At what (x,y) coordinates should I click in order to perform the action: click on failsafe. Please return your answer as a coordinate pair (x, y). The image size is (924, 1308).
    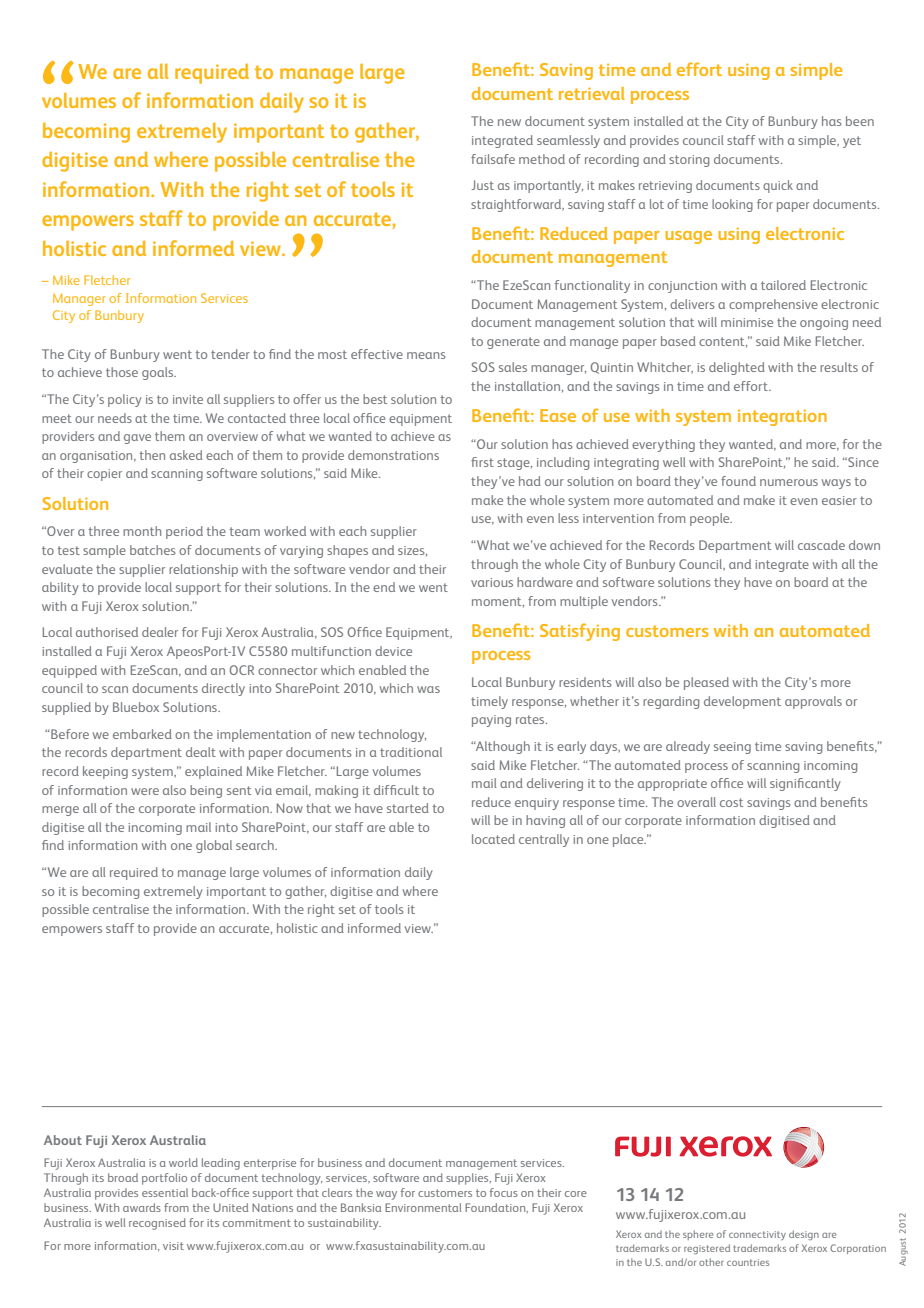
    Looking at the image, I should click on (493, 159).
